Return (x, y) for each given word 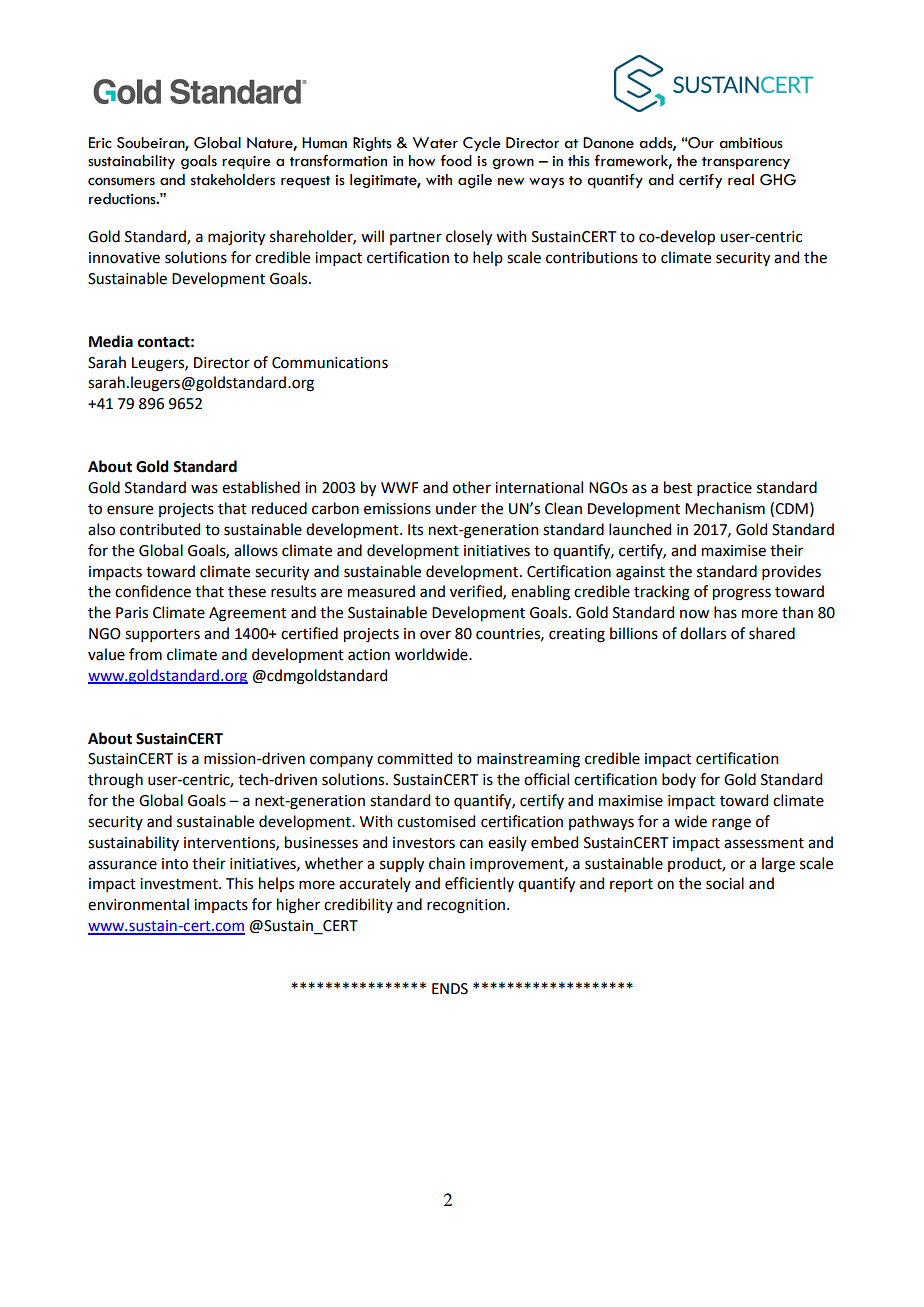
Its (415, 530)
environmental (138, 904)
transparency (746, 163)
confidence (153, 591)
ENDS (450, 989)
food (456, 160)
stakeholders (233, 180)
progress (742, 594)
